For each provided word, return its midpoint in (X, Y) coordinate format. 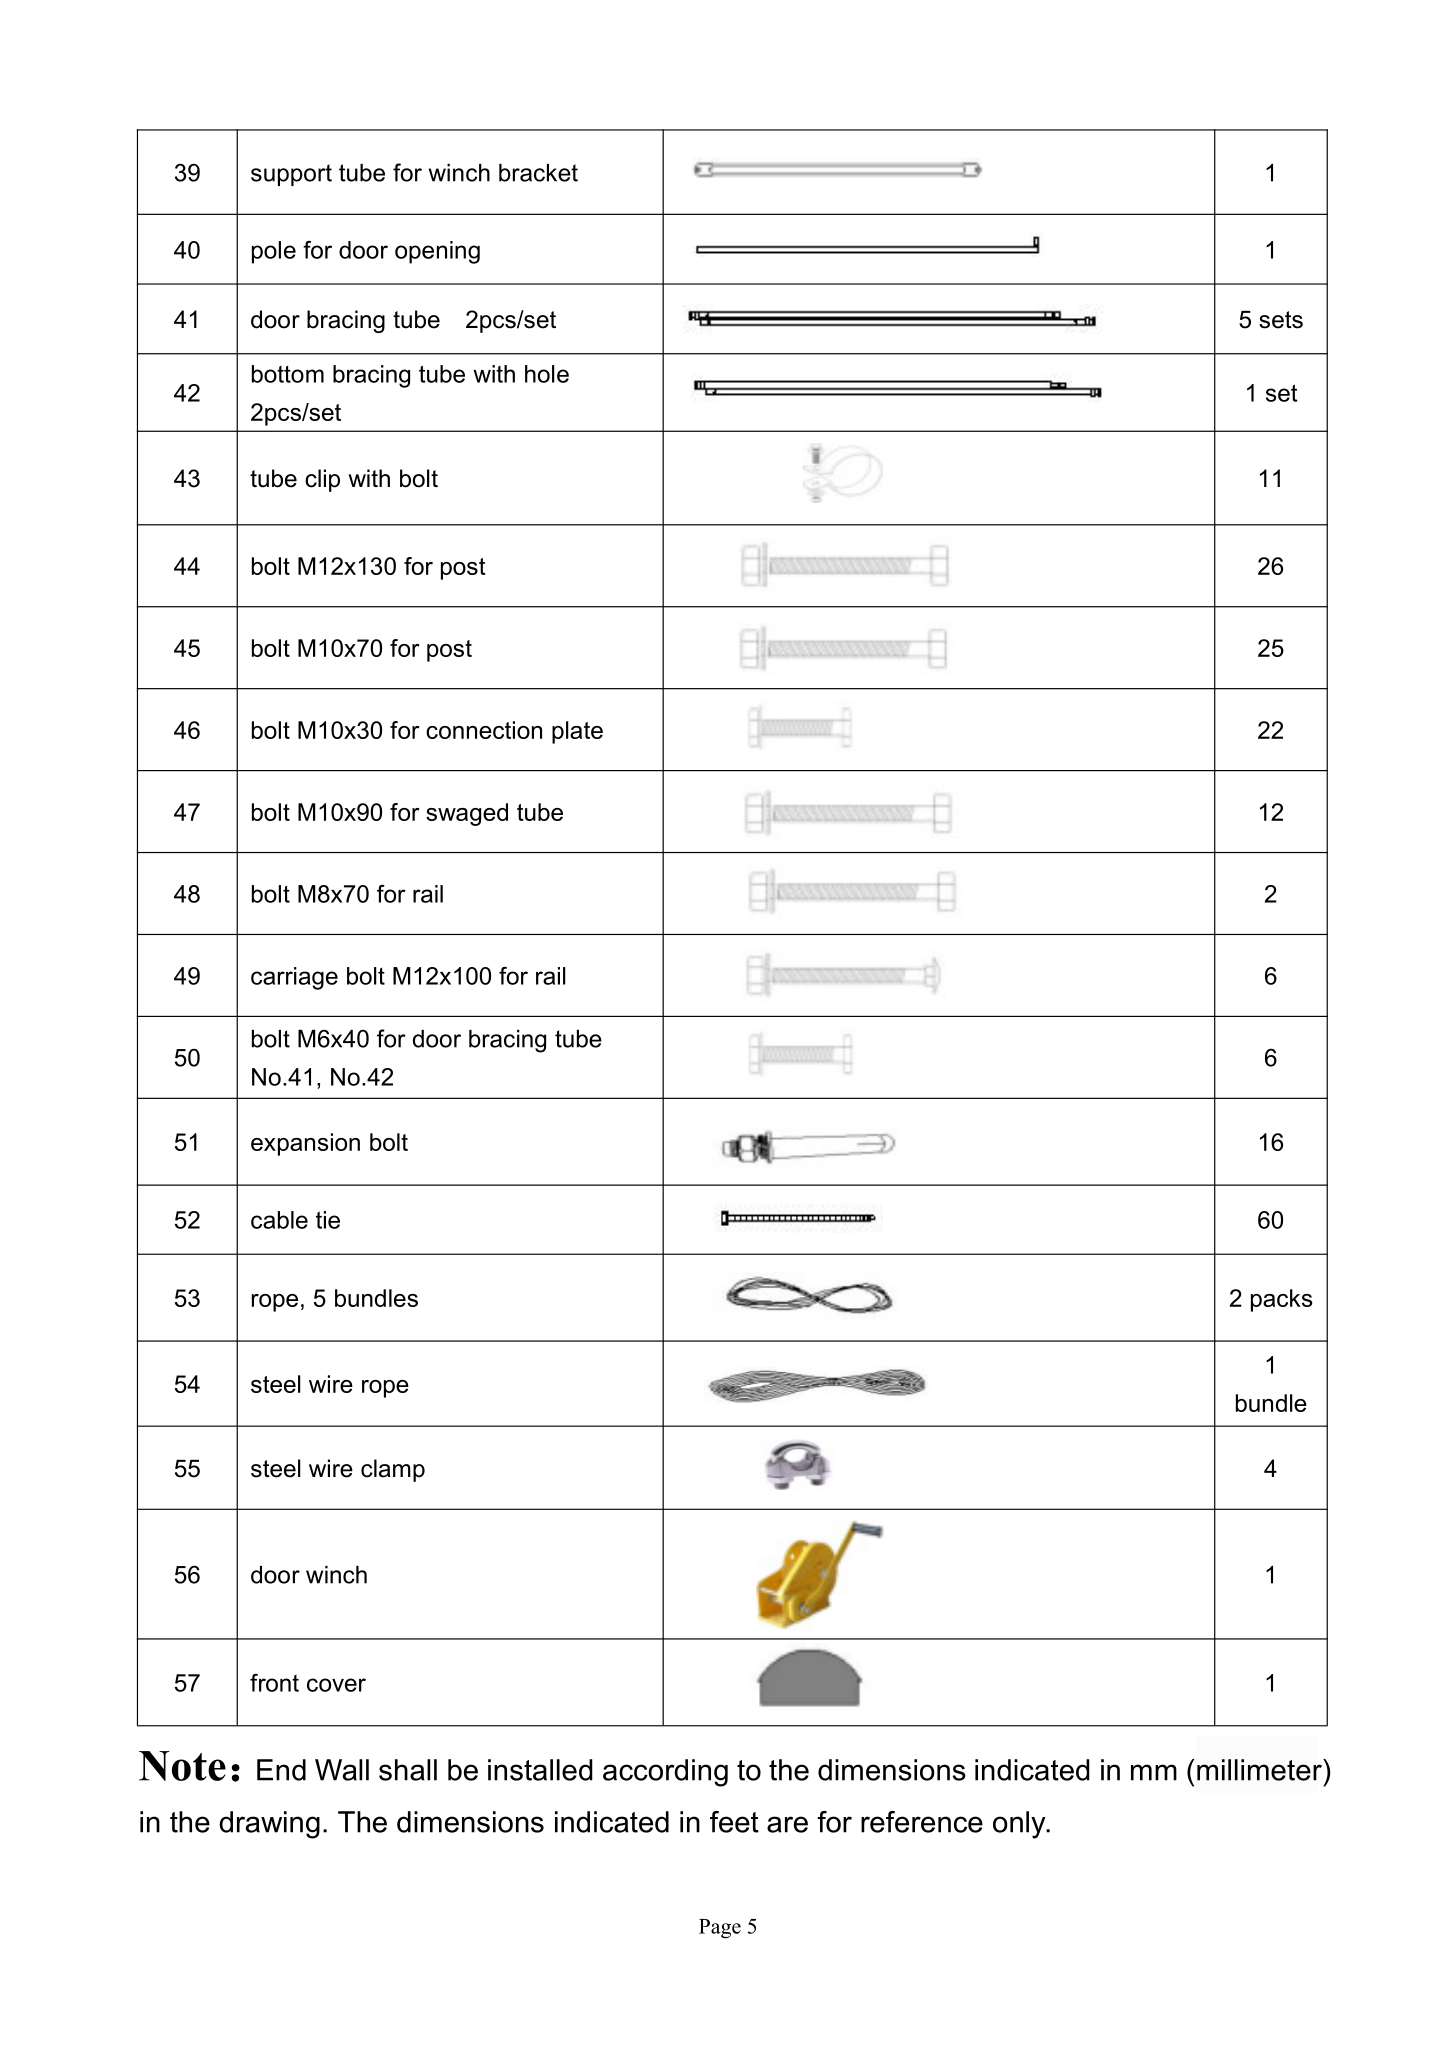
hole (547, 374)
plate (577, 732)
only (1020, 1825)
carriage (294, 978)
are (787, 1824)
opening (437, 252)
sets (1281, 320)
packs (1281, 1300)
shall (408, 1770)
